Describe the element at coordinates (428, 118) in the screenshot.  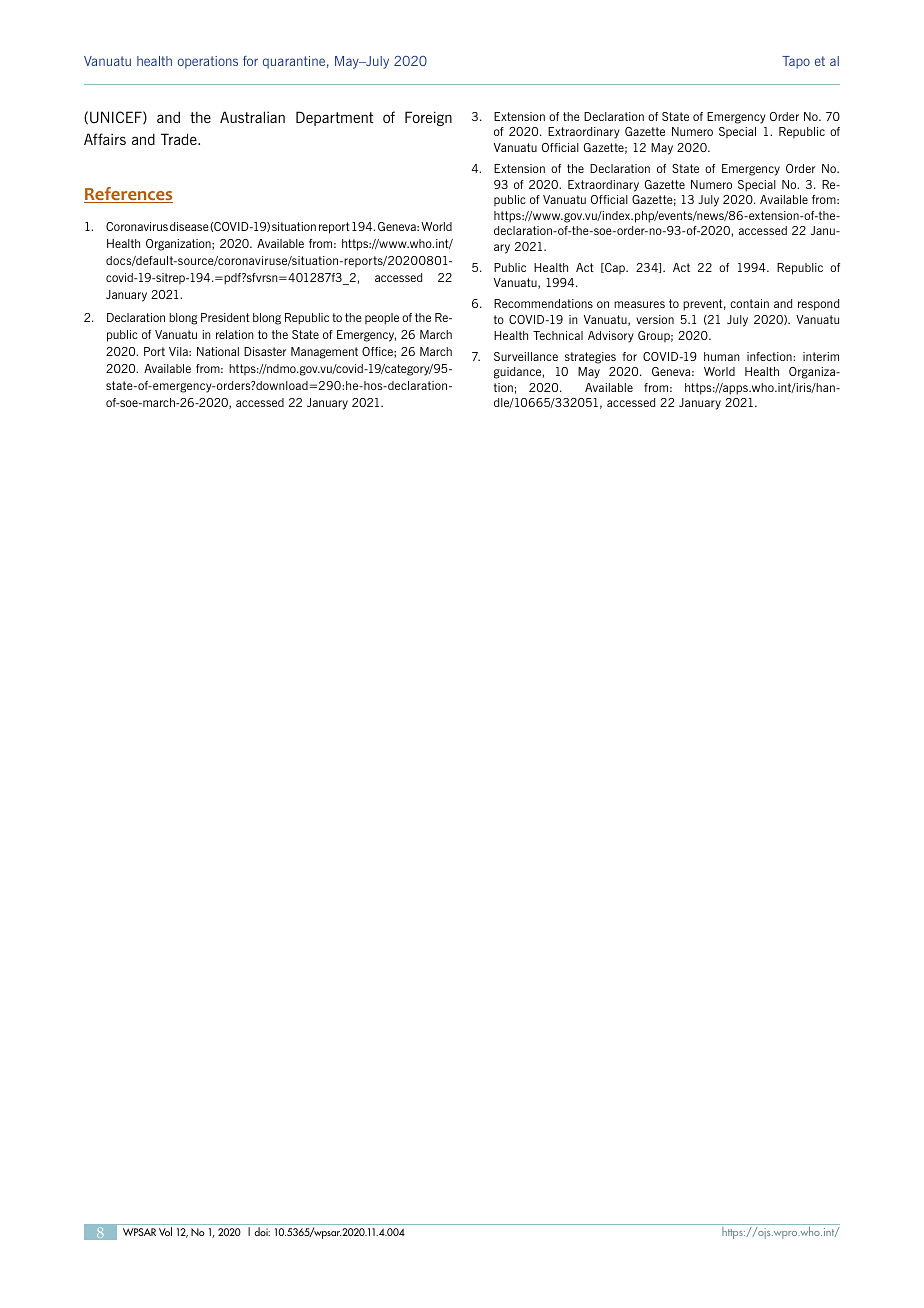
I see `Foreign` at that location.
